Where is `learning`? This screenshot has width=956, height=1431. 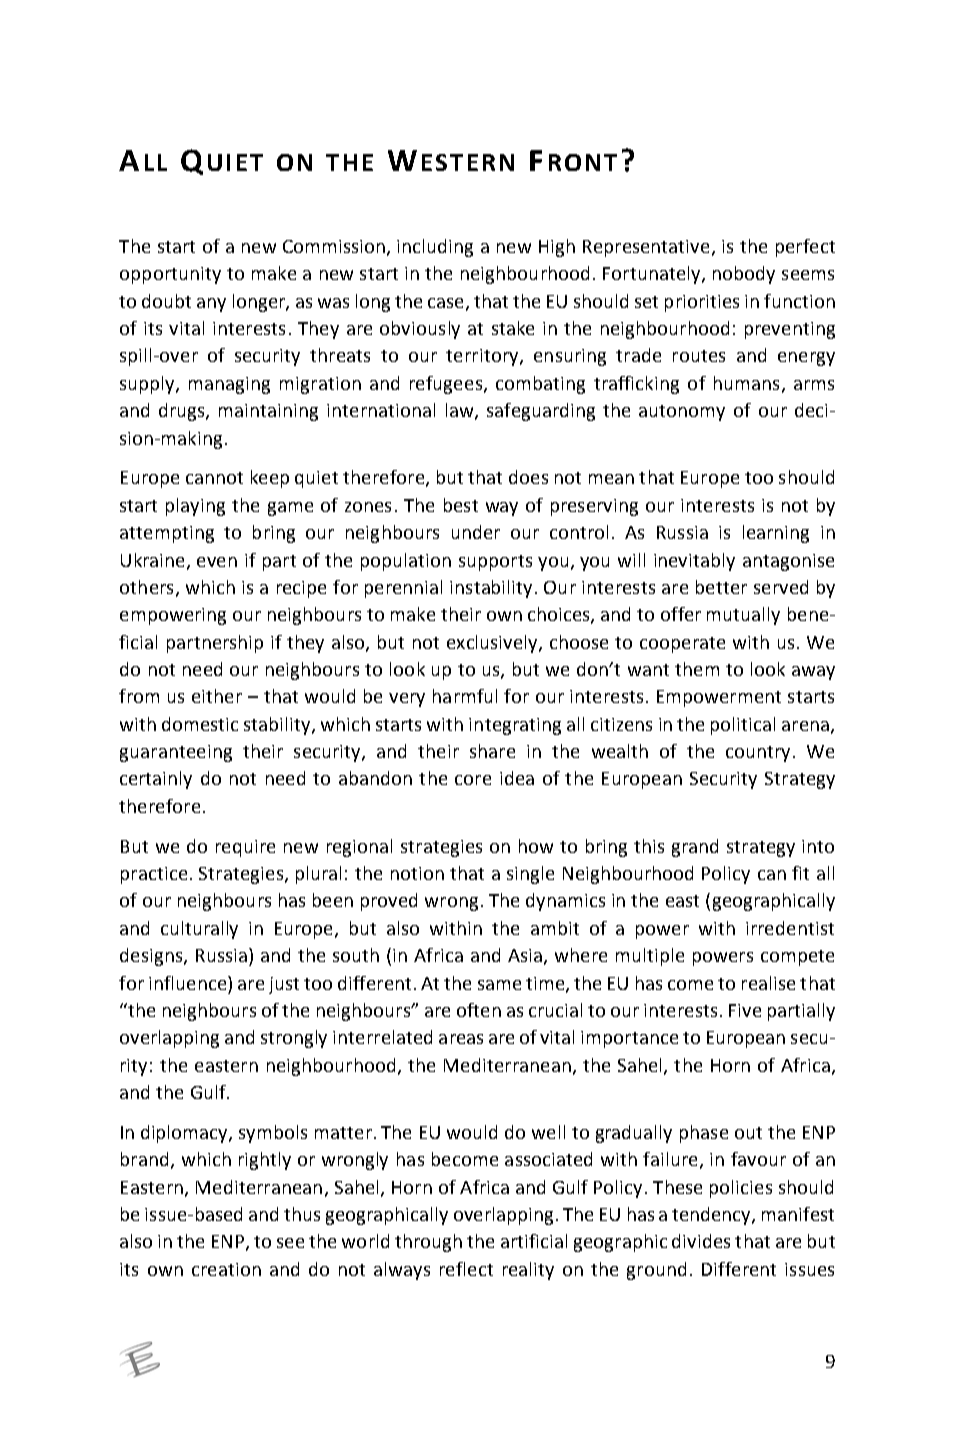 learning is located at coordinates (776, 534).
